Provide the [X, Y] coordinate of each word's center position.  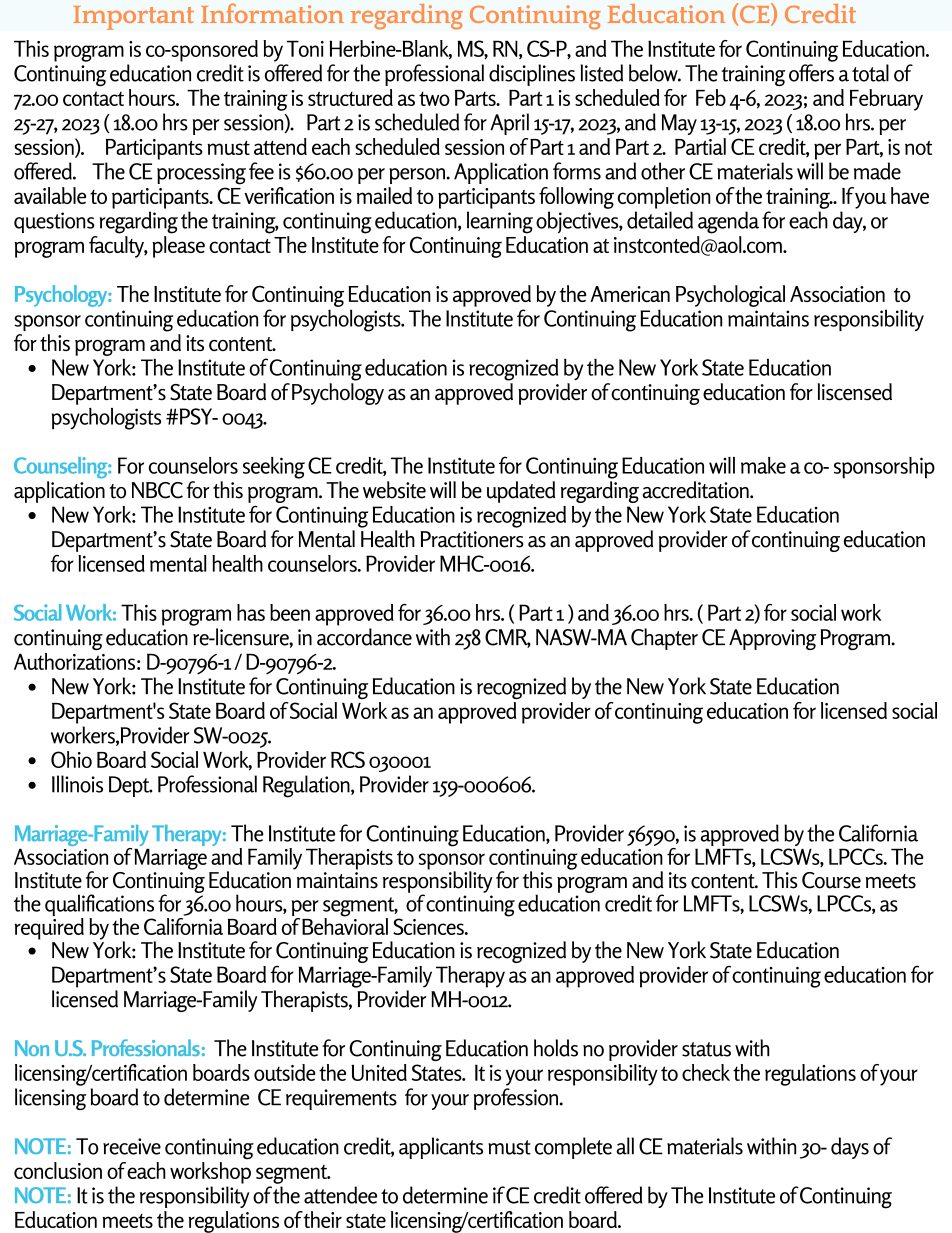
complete [573, 1148]
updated [521, 492]
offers [811, 73]
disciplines [532, 75]
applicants [441, 1148]
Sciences [429, 926]
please [178, 247]
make [763, 465]
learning [500, 222]
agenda [728, 222]
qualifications [99, 906]
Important [133, 18]
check [706, 1072]
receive [132, 1146]
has [251, 612]
